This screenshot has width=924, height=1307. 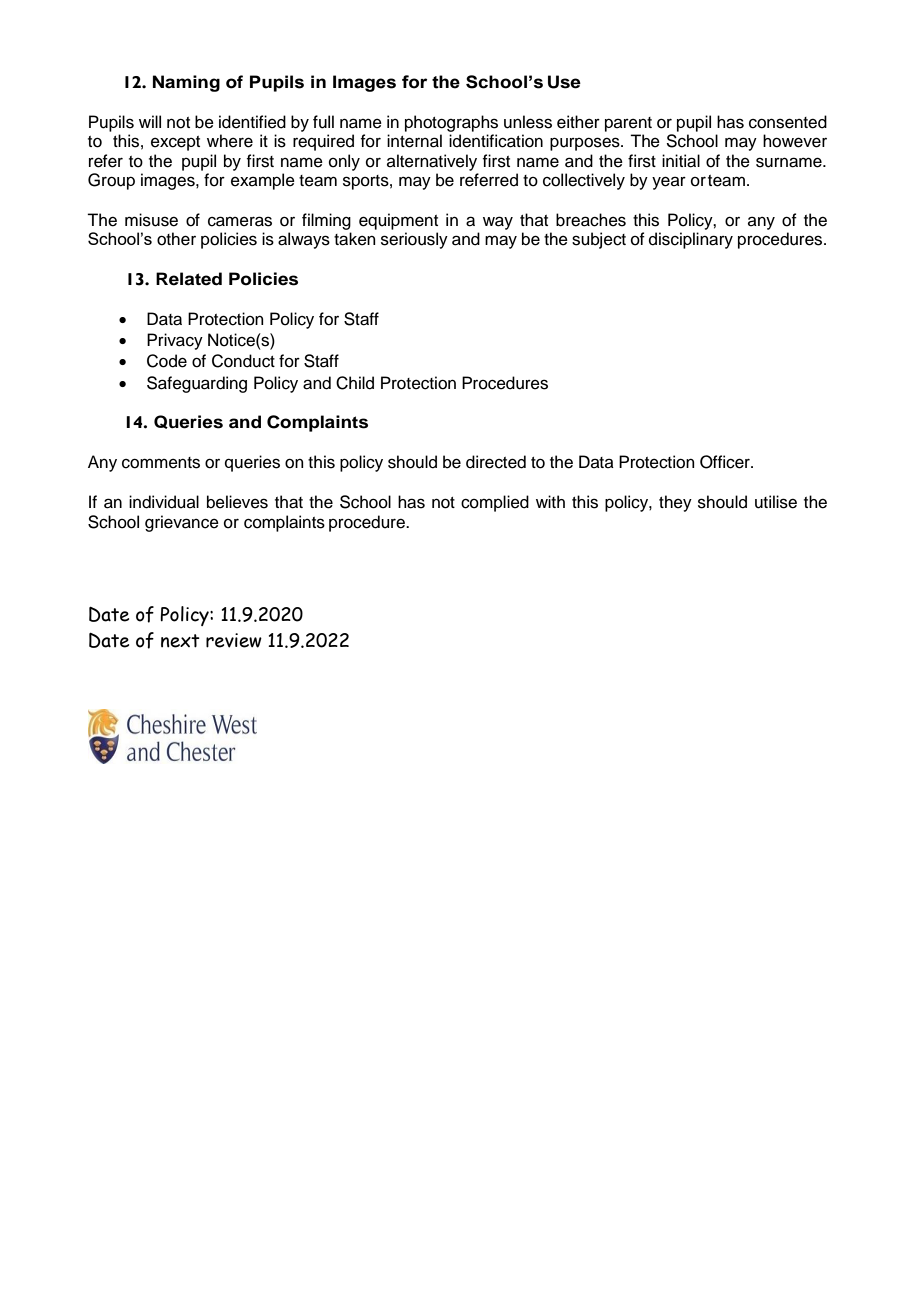 I want to click on photographs, so click(x=451, y=123).
